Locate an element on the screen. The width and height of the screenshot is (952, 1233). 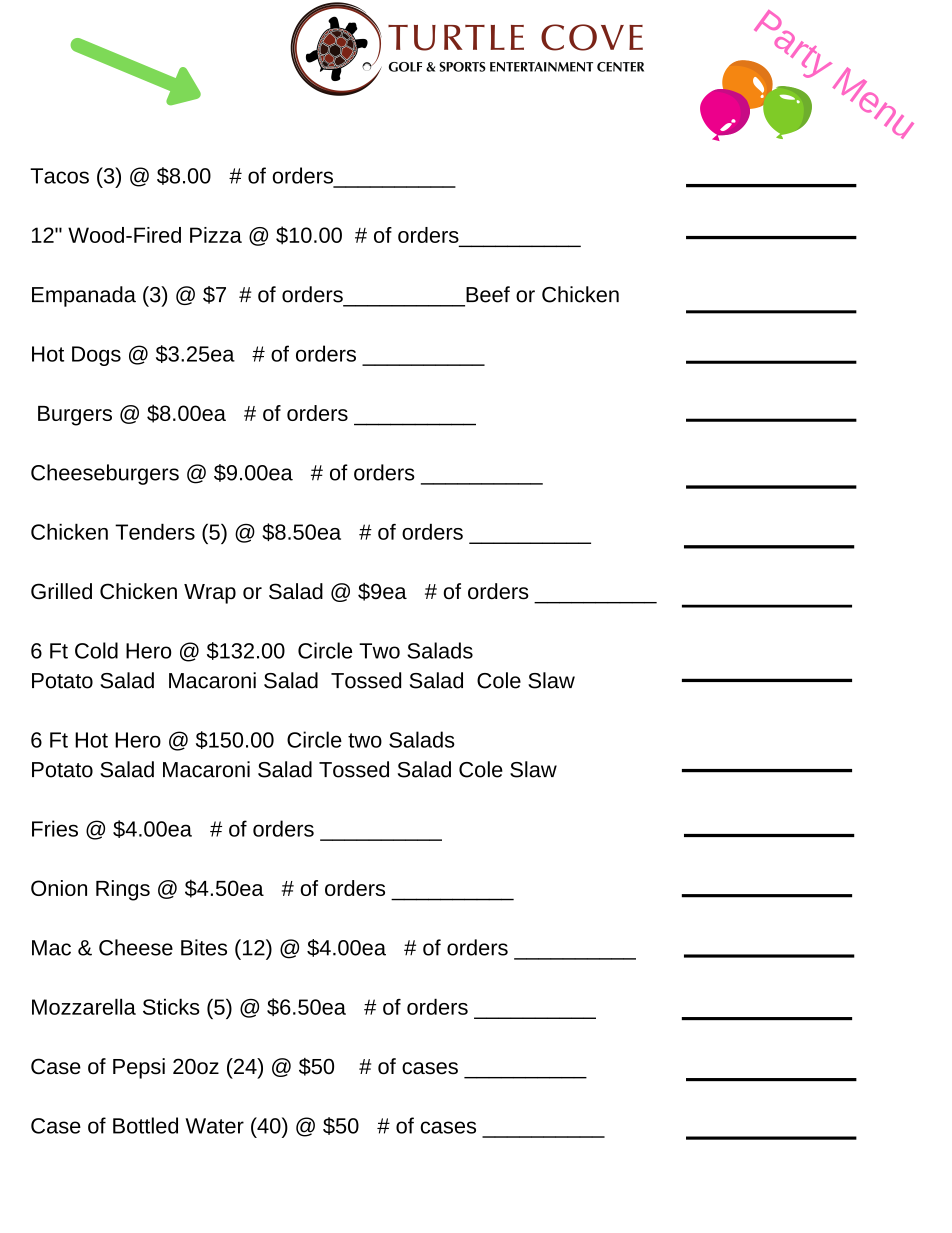
Tenders is located at coordinates (155, 531).
